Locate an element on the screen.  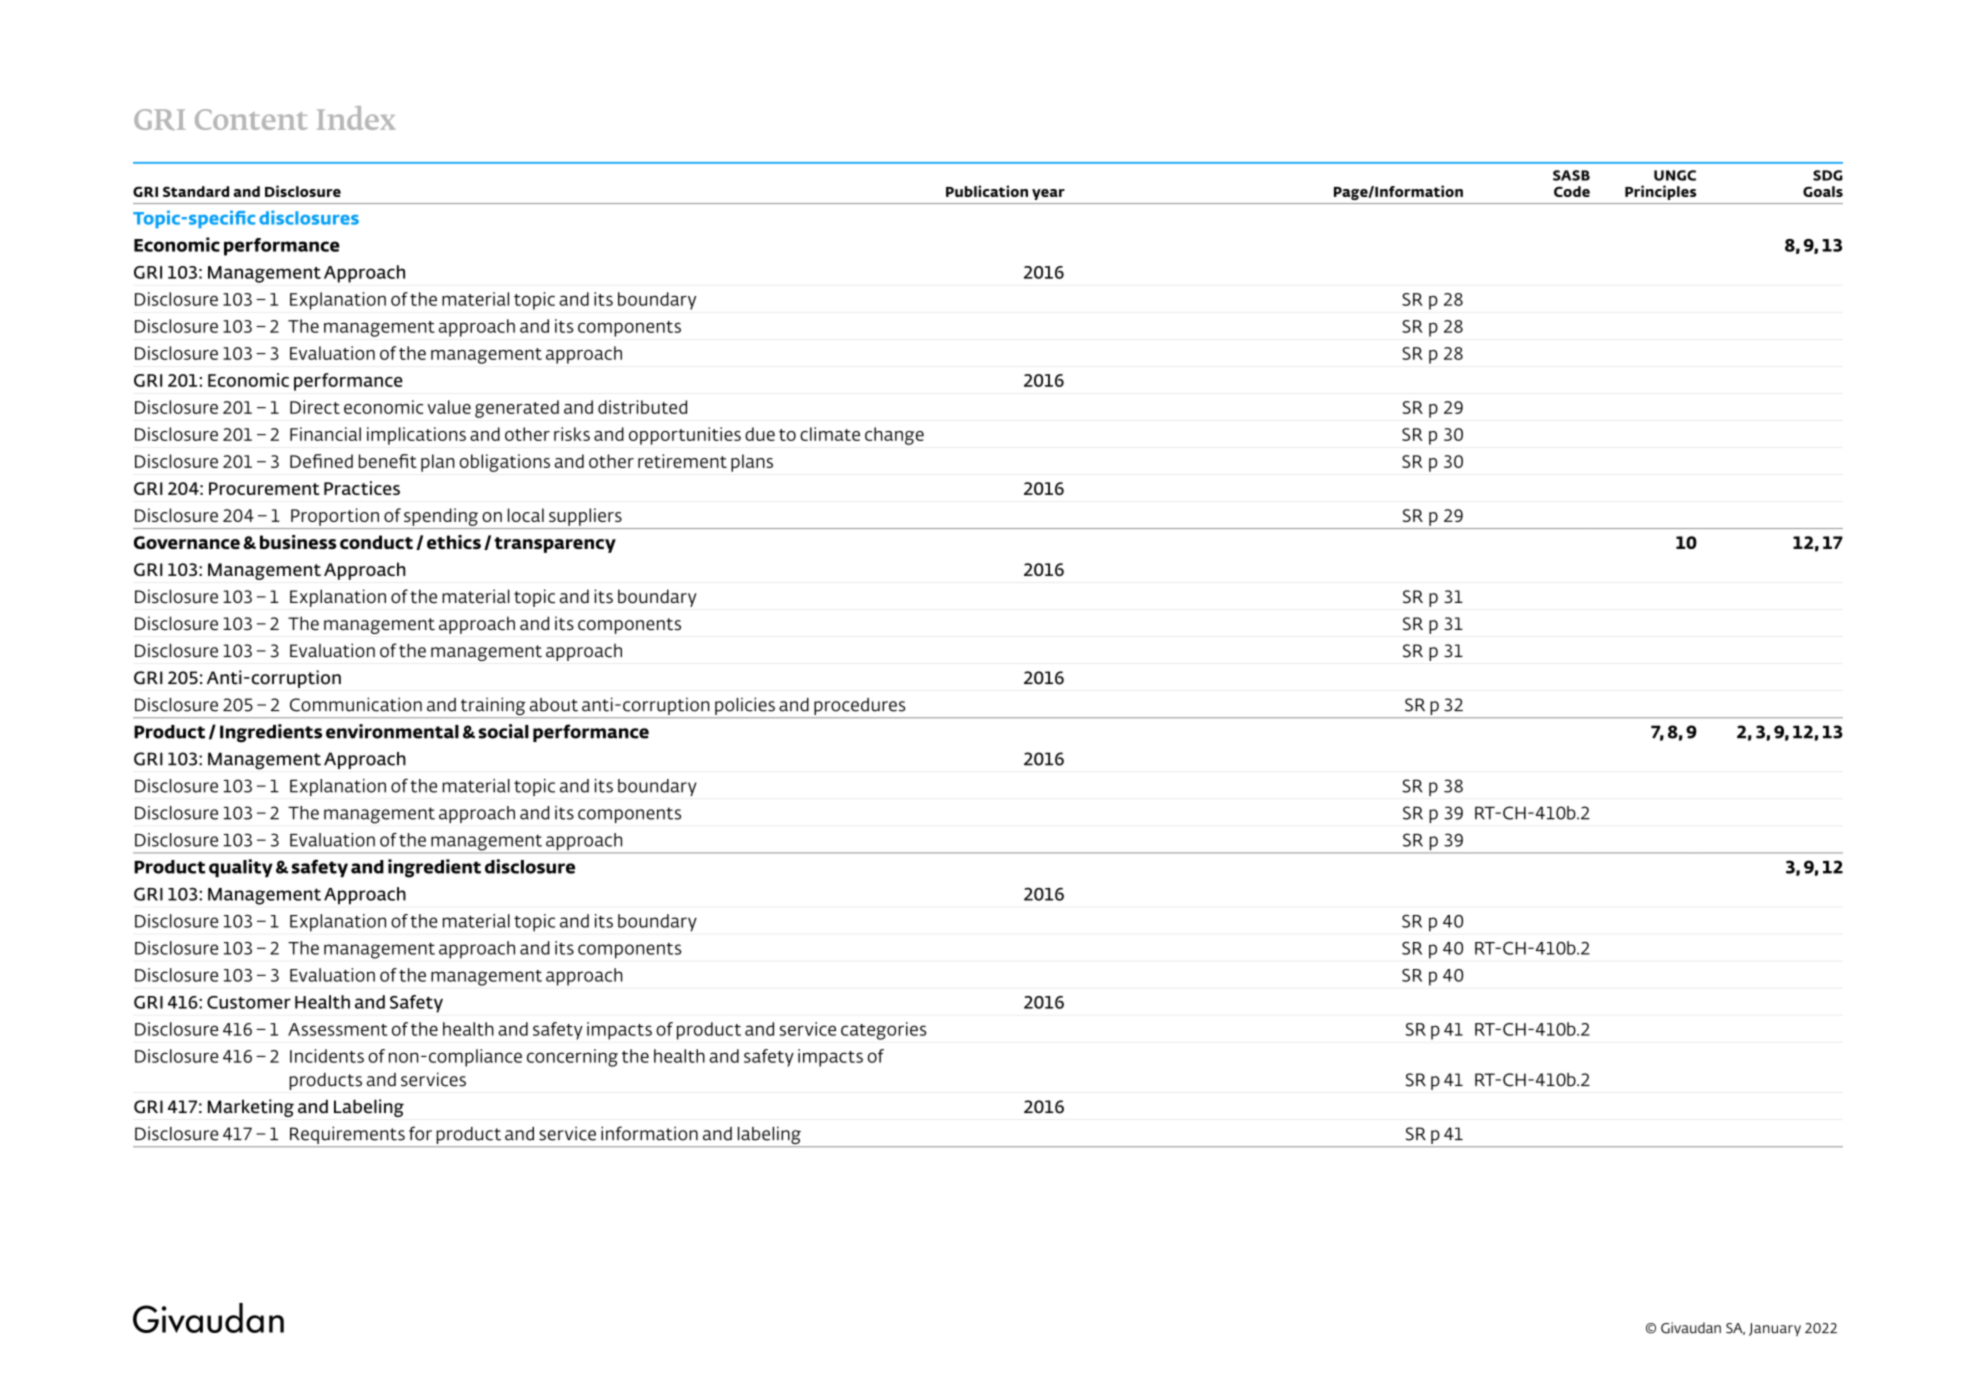
Publication is located at coordinates (987, 191).
